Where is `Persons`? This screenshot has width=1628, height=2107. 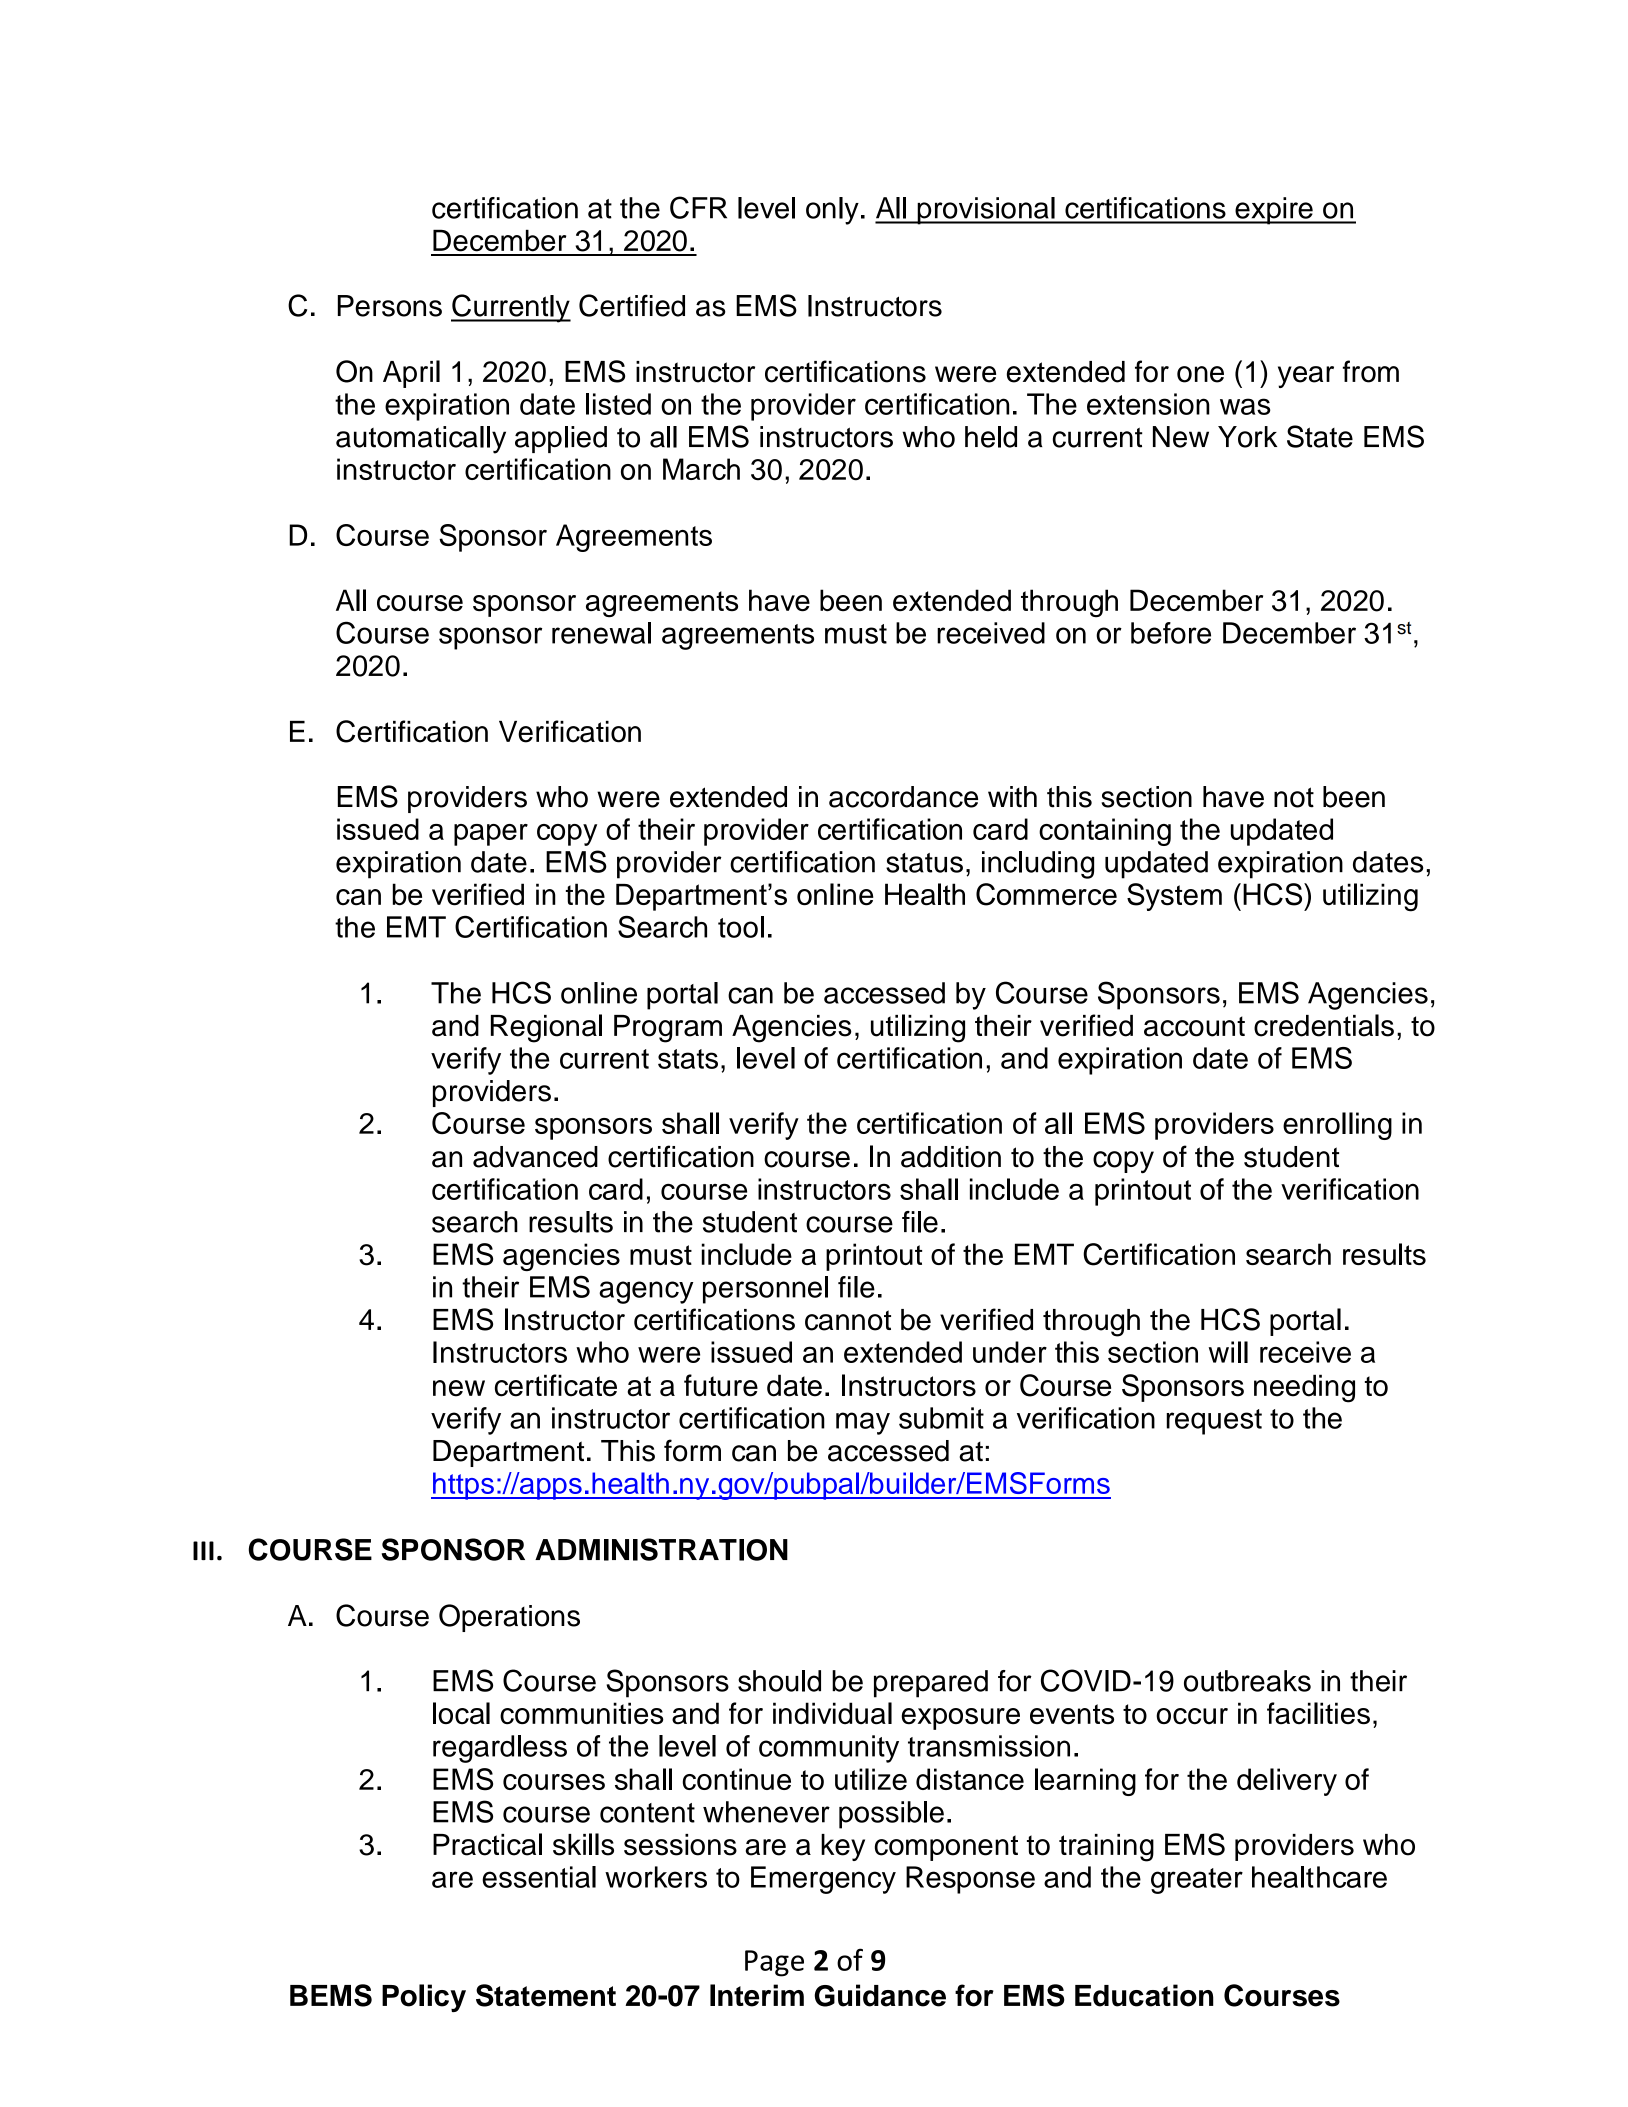
Persons is located at coordinates (390, 306).
